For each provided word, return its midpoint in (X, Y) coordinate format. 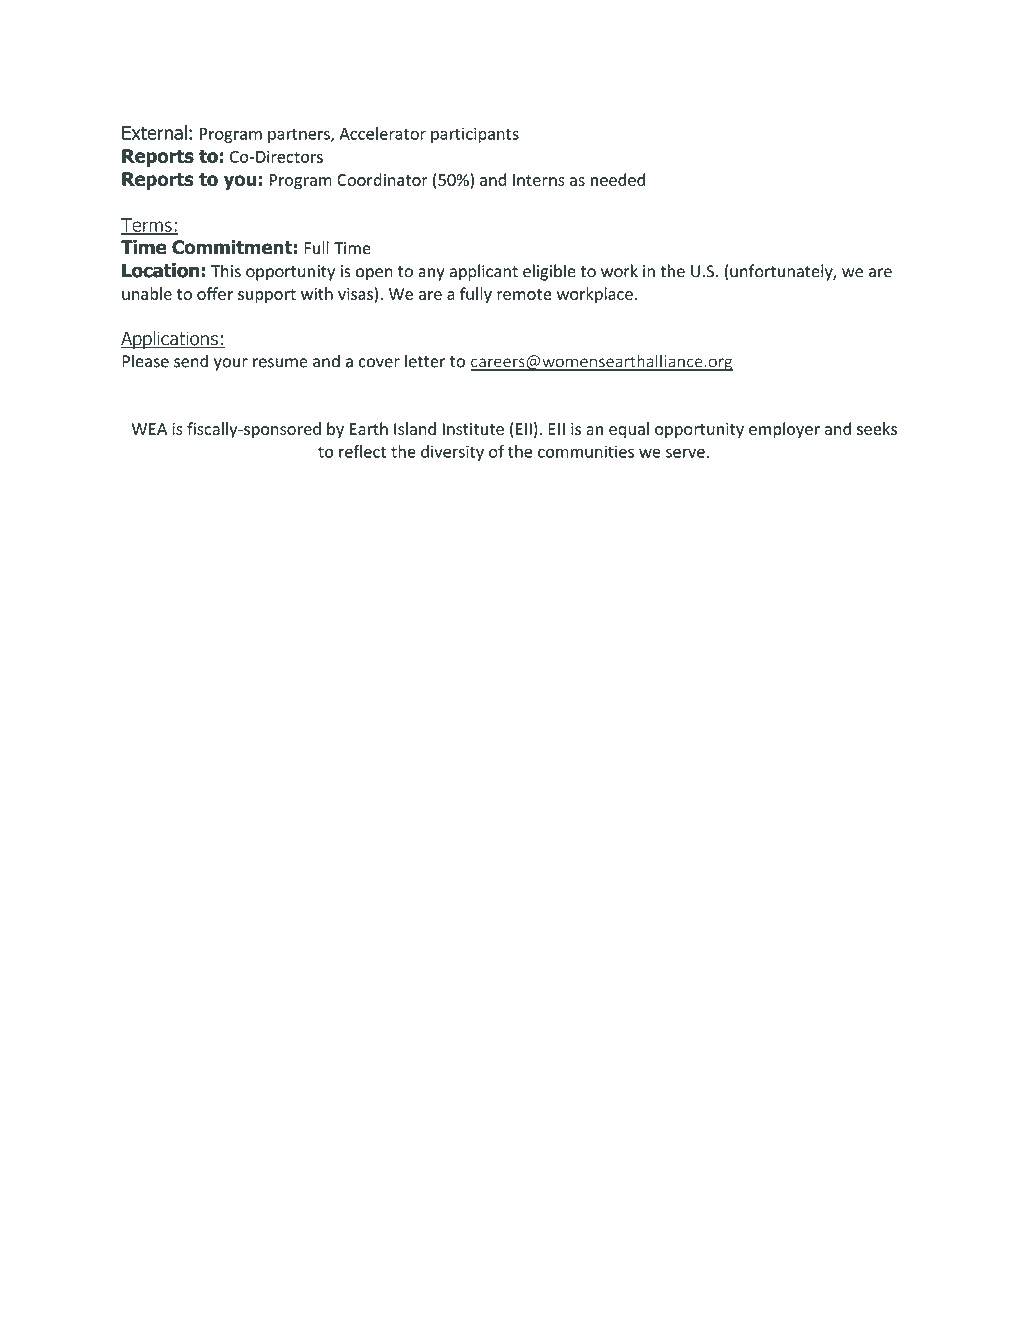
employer (784, 430)
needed (618, 179)
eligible (549, 272)
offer (215, 293)
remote (524, 294)
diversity (452, 453)
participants (475, 135)
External (154, 132)
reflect (362, 451)
